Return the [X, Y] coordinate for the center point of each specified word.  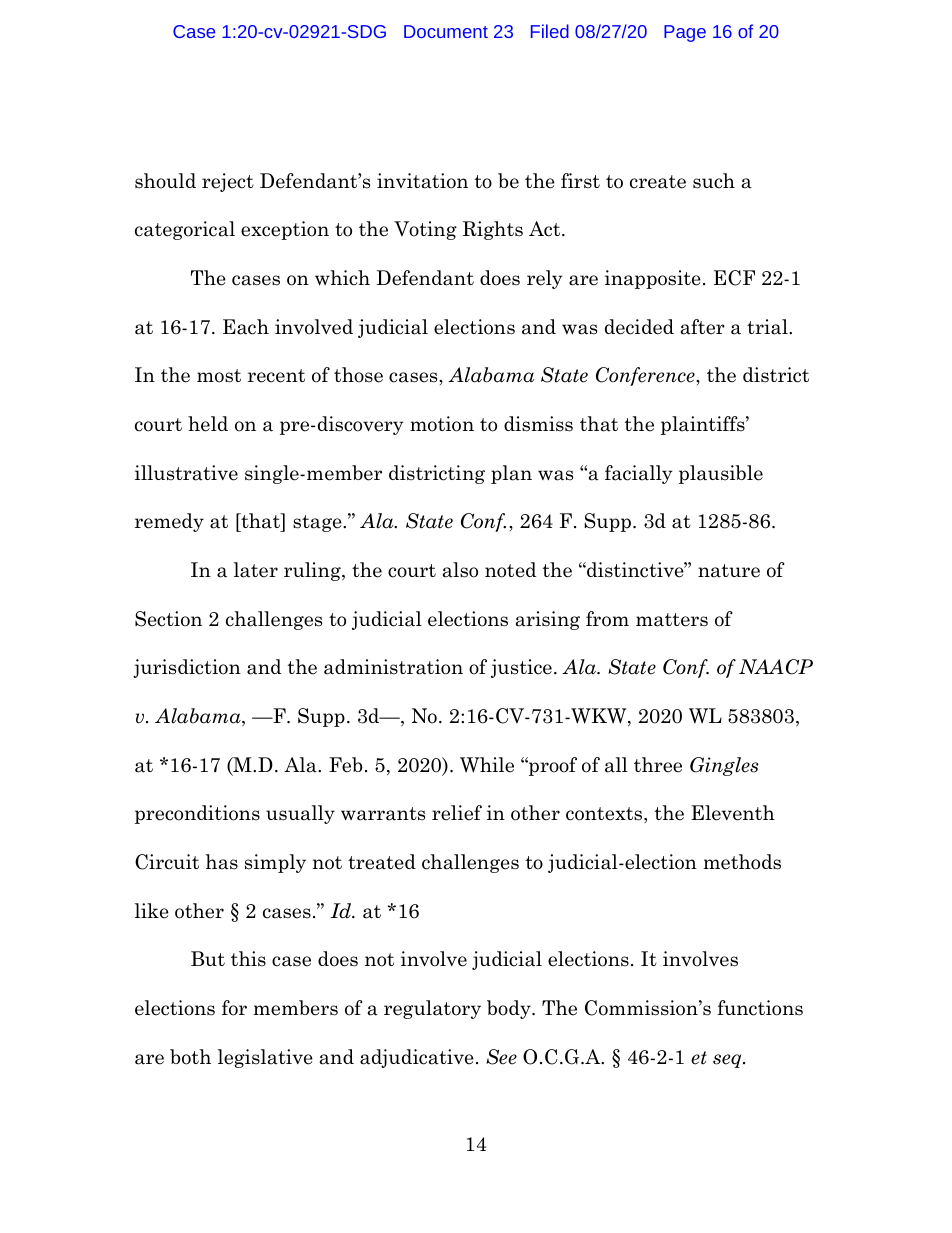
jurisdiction [187, 668]
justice [521, 668]
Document [446, 31]
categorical [185, 230]
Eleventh [733, 813]
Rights [493, 230]
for [234, 1008]
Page [685, 33]
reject [228, 182]
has [222, 862]
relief [457, 813]
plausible [721, 474]
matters [672, 620]
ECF [734, 278]
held [208, 424]
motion [442, 424]
